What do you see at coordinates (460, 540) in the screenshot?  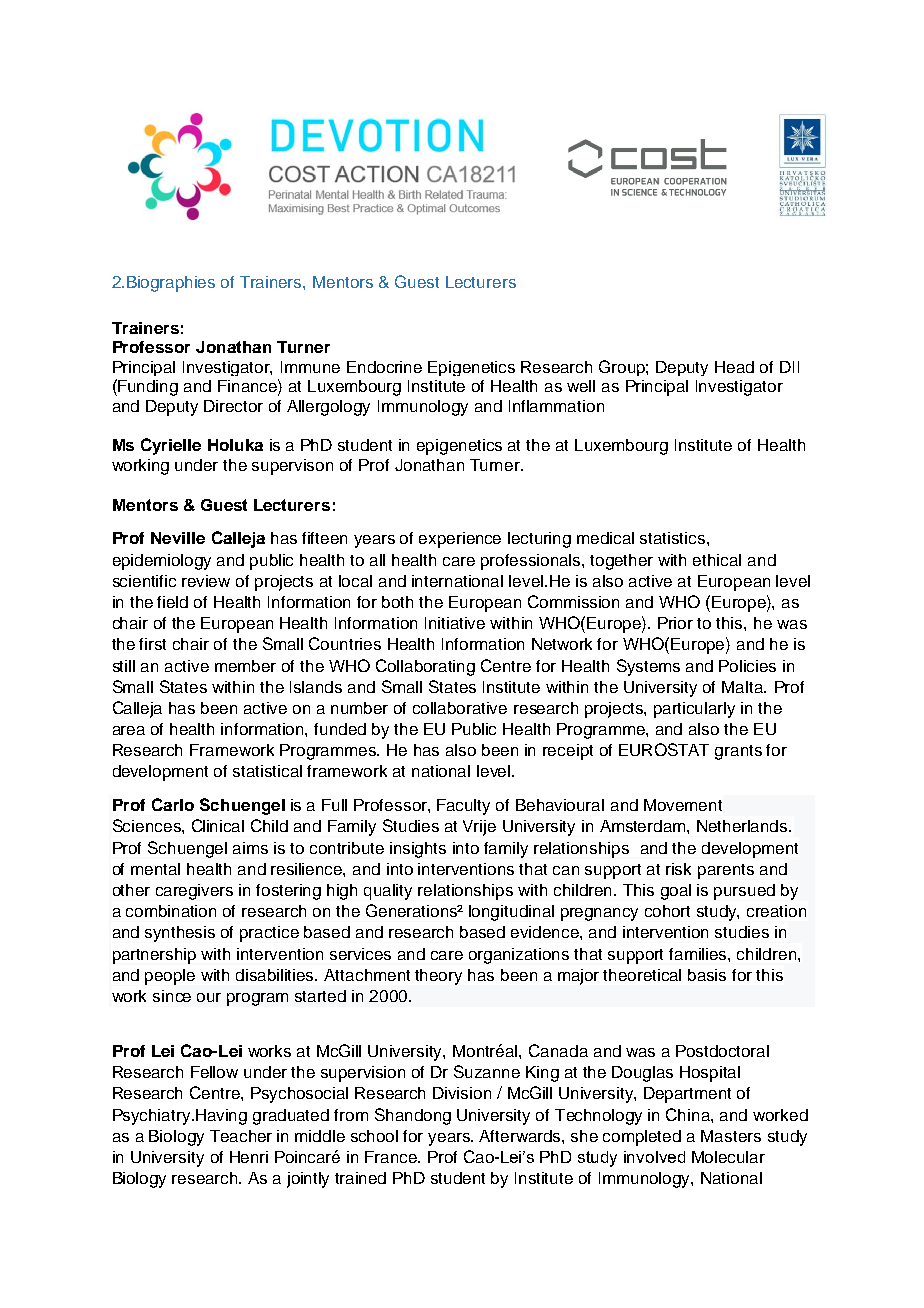 I see `experience` at bounding box center [460, 540].
